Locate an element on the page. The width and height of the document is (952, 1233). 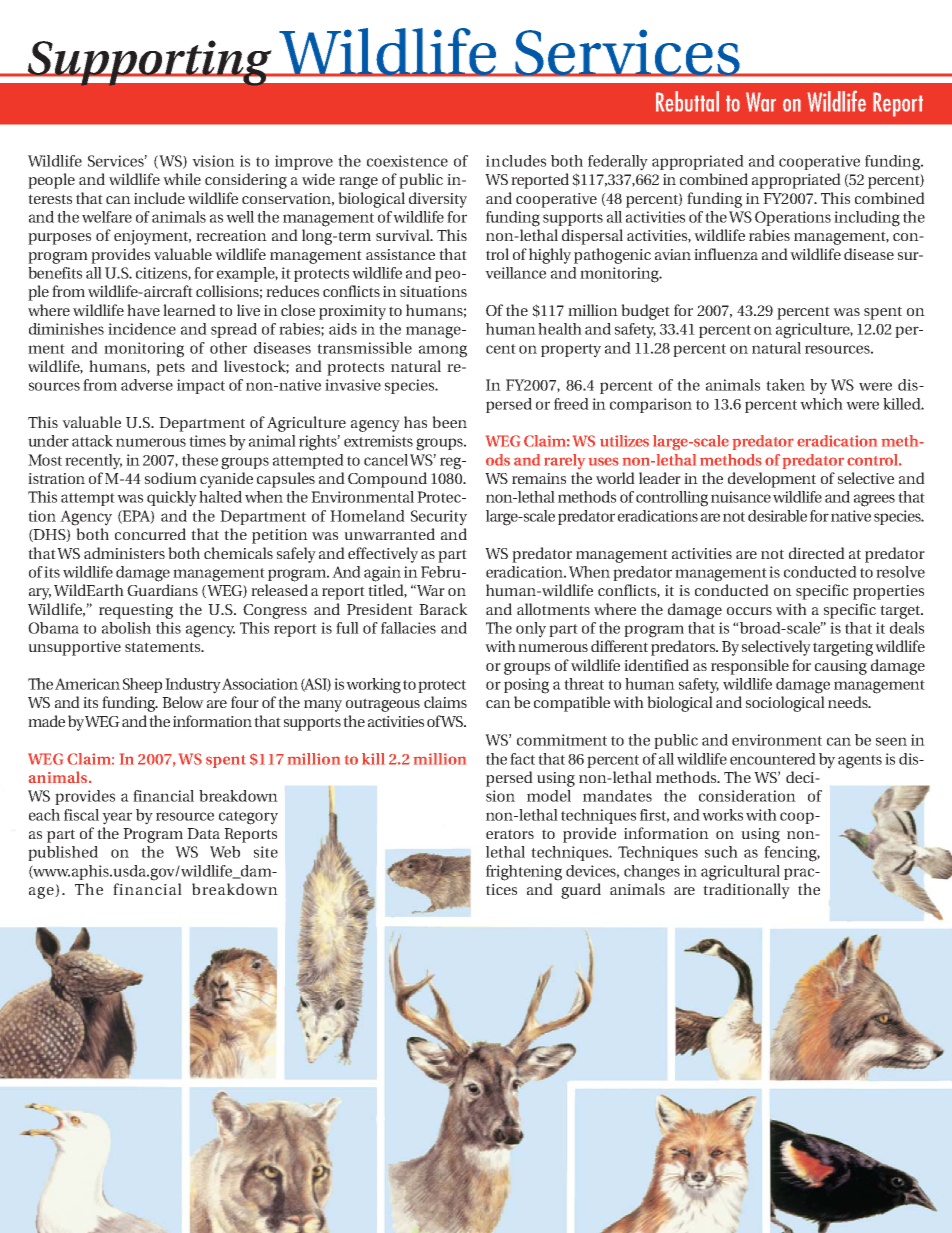
Rebuttal is located at coordinates (687, 101).
